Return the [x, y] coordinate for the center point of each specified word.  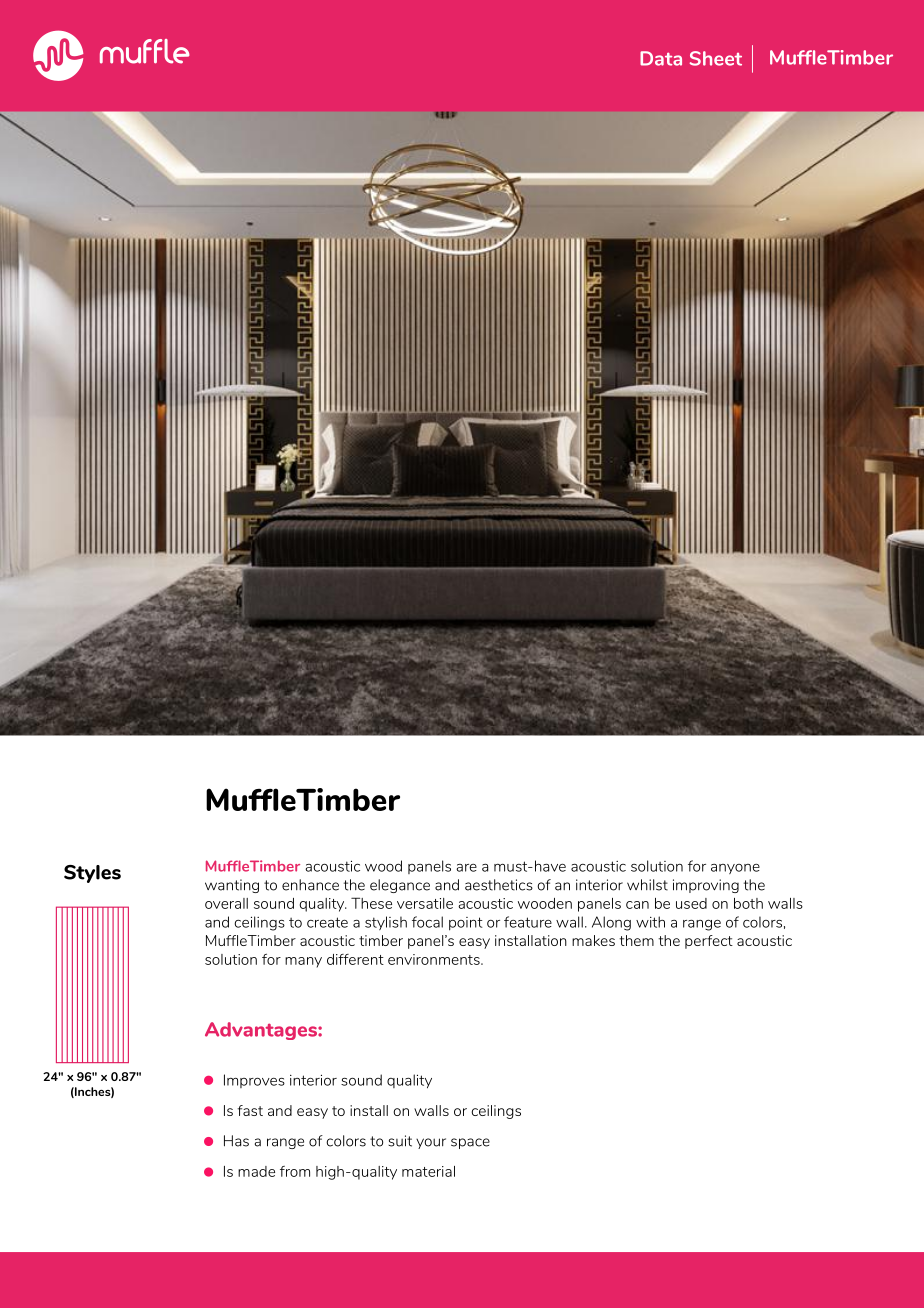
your [431, 1143]
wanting [232, 886]
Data [661, 58]
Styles [92, 874]
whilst [647, 885]
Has [236, 1141]
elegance [400, 886]
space [470, 1143]
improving [706, 886]
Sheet [716, 58]
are [466, 868]
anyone [735, 869]
